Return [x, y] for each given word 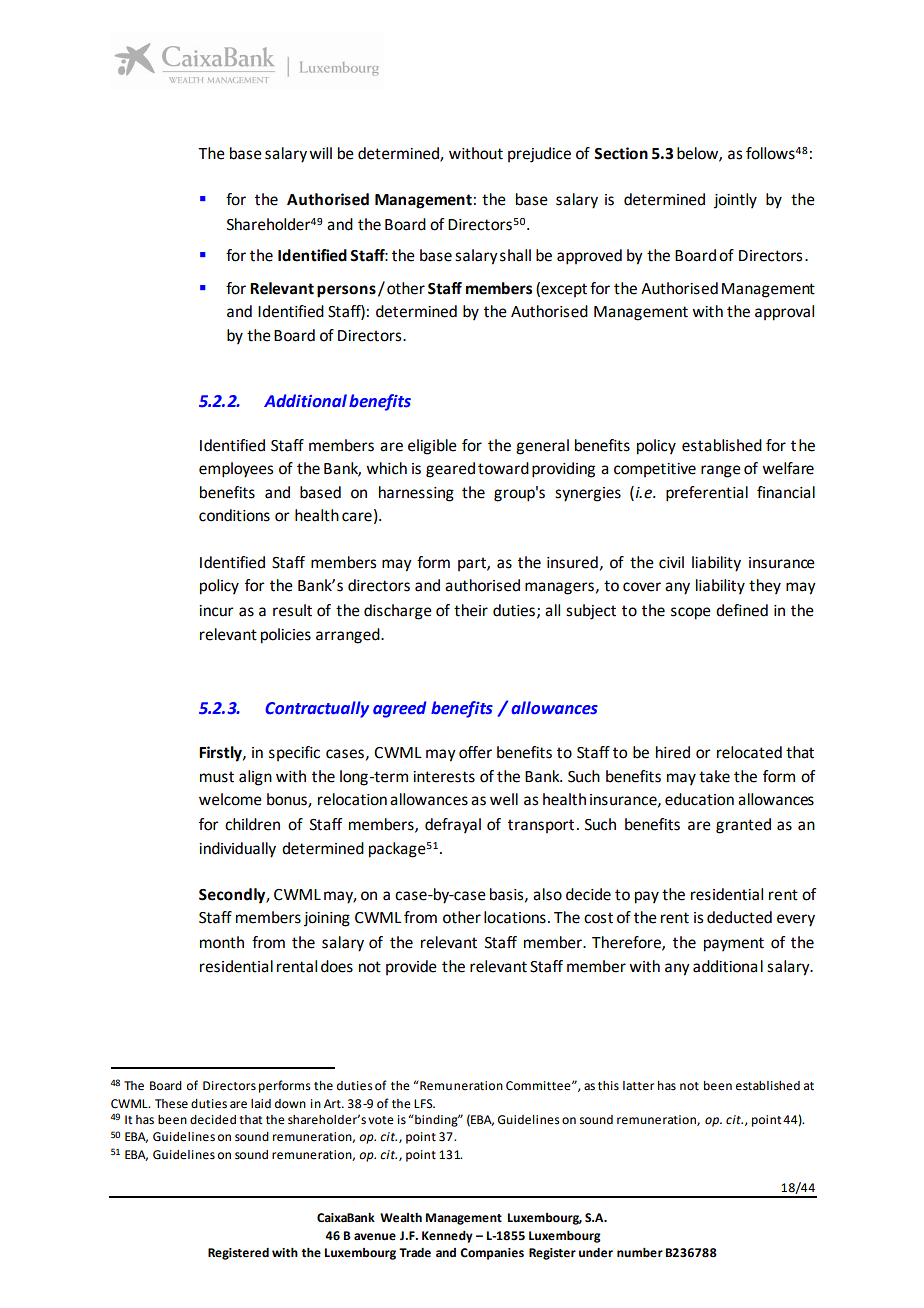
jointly [735, 201]
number [640, 1253]
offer [475, 752]
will [320, 153]
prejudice [539, 155]
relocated [749, 752]
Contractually [317, 709]
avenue [375, 1237]
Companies [492, 1254]
